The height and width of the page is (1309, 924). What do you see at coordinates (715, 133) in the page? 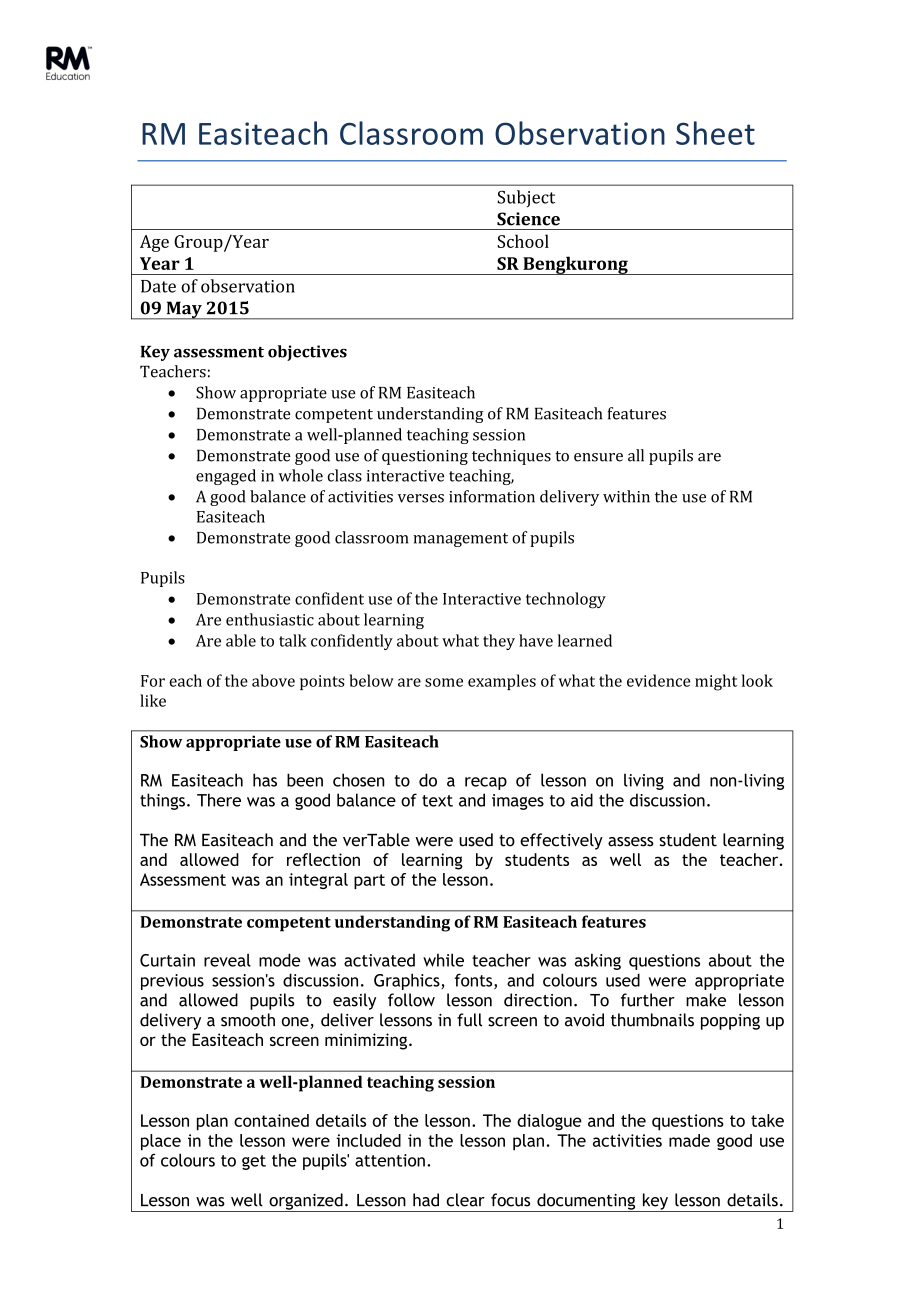
I see `Sheet` at bounding box center [715, 133].
